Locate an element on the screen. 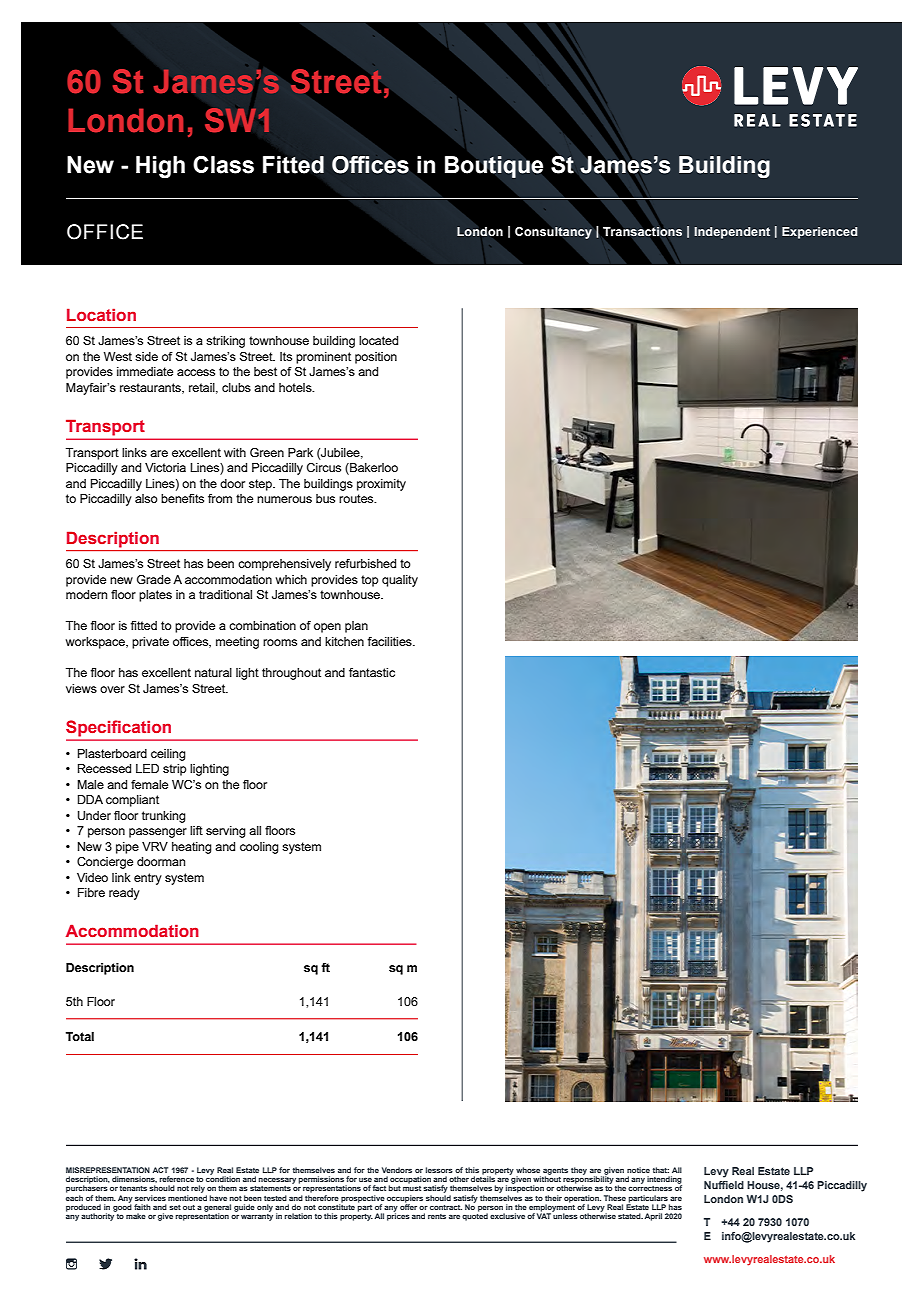 The width and height of the screenshot is (924, 1308). proximity is located at coordinates (381, 485).
